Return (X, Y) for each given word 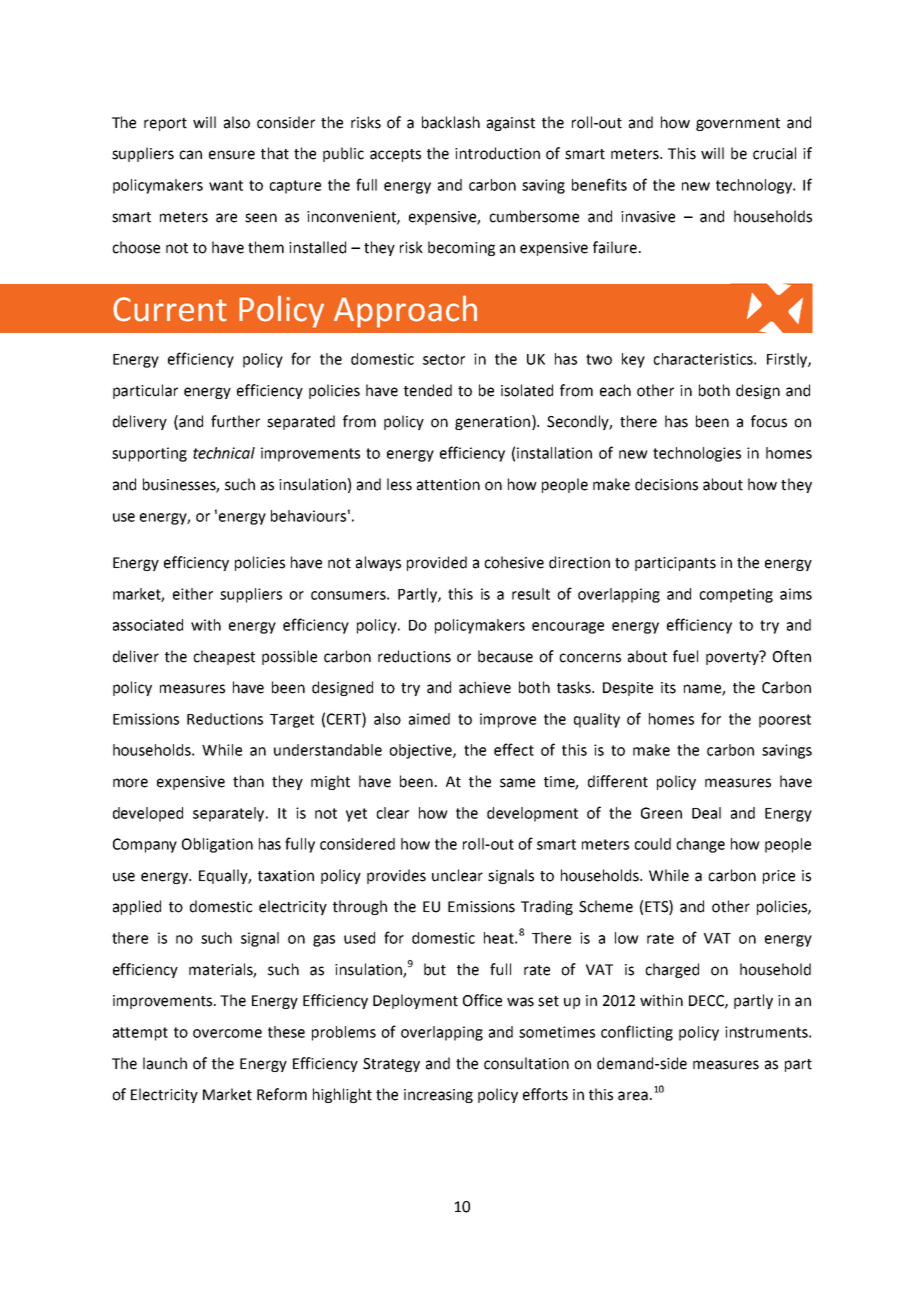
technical (224, 453)
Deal (706, 813)
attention (448, 485)
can (190, 155)
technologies (697, 454)
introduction (497, 153)
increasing (438, 1096)
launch (165, 1063)
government (738, 124)
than (248, 781)
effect (514, 749)
